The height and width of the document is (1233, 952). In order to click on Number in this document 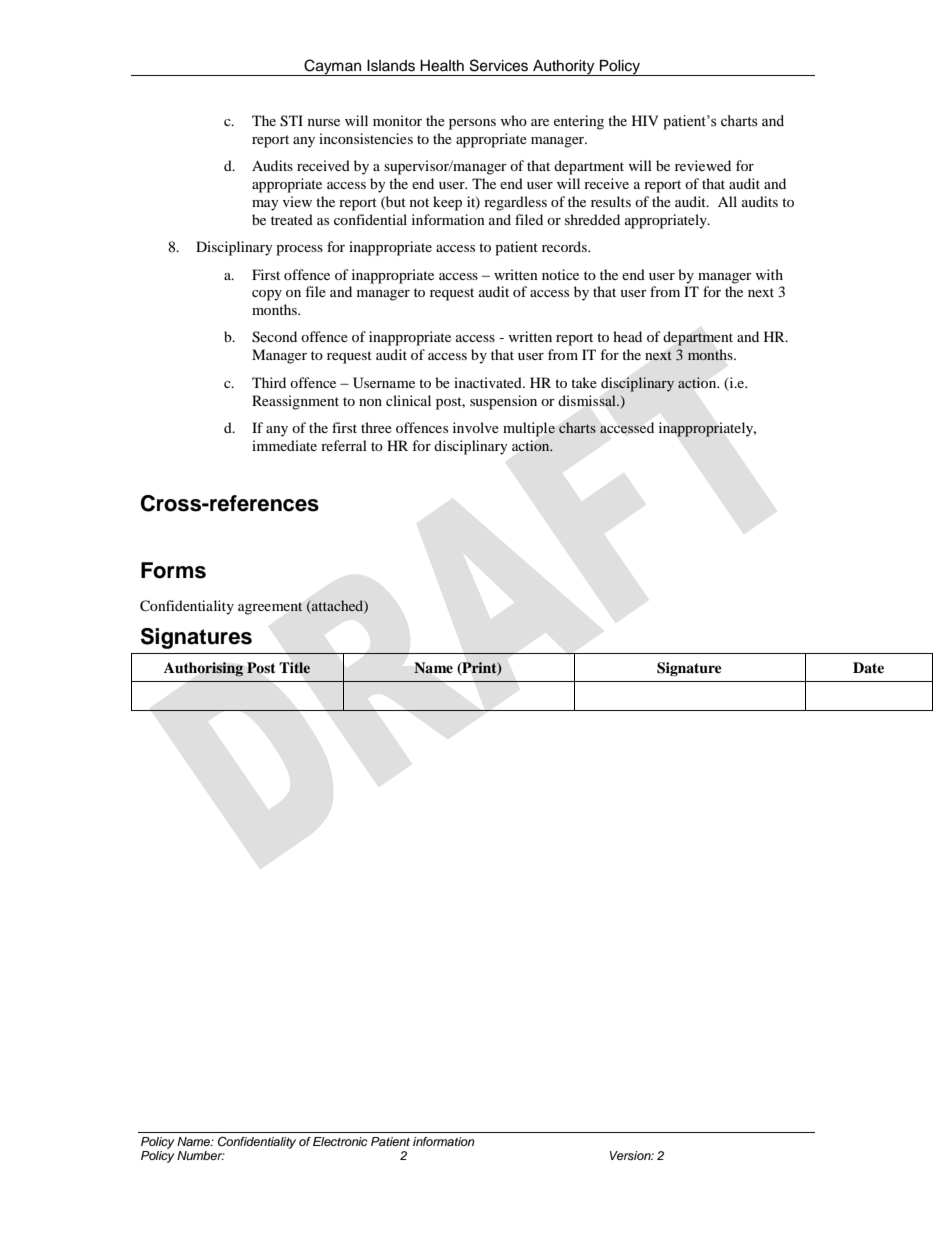, I will do `click(201, 1155)`.
